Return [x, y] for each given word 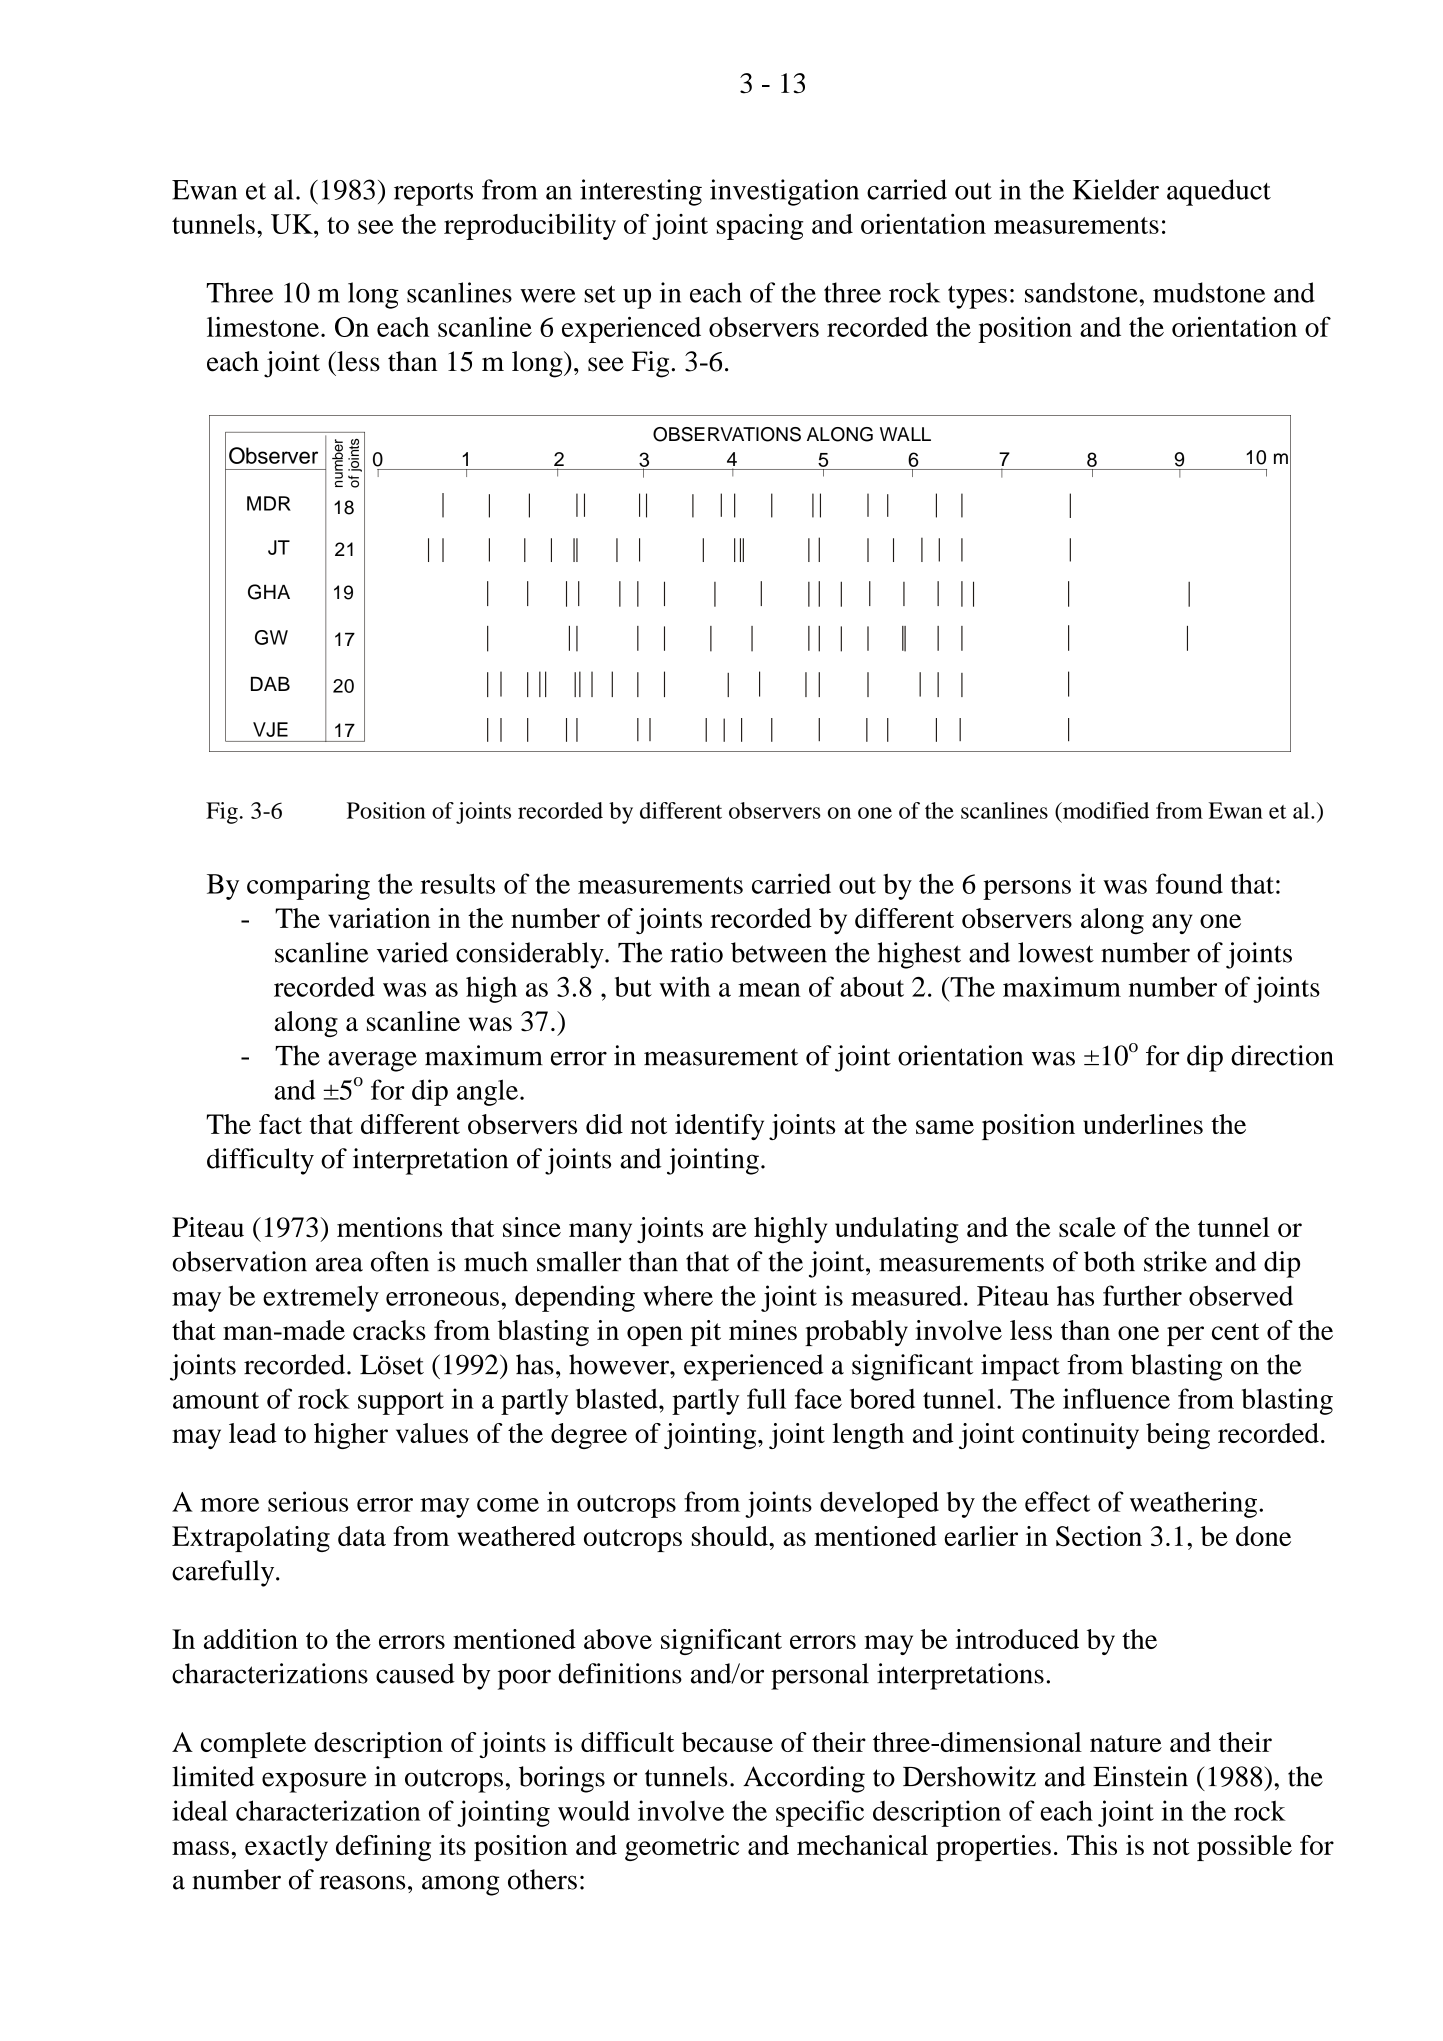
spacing [760, 226]
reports [433, 194]
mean [769, 990]
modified [1105, 810]
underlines [1143, 1124]
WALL [905, 434]
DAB [270, 684]
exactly [286, 1848]
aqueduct [1219, 192]
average [372, 1061]
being [1178, 1436]
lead [253, 1433]
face [818, 1398]
